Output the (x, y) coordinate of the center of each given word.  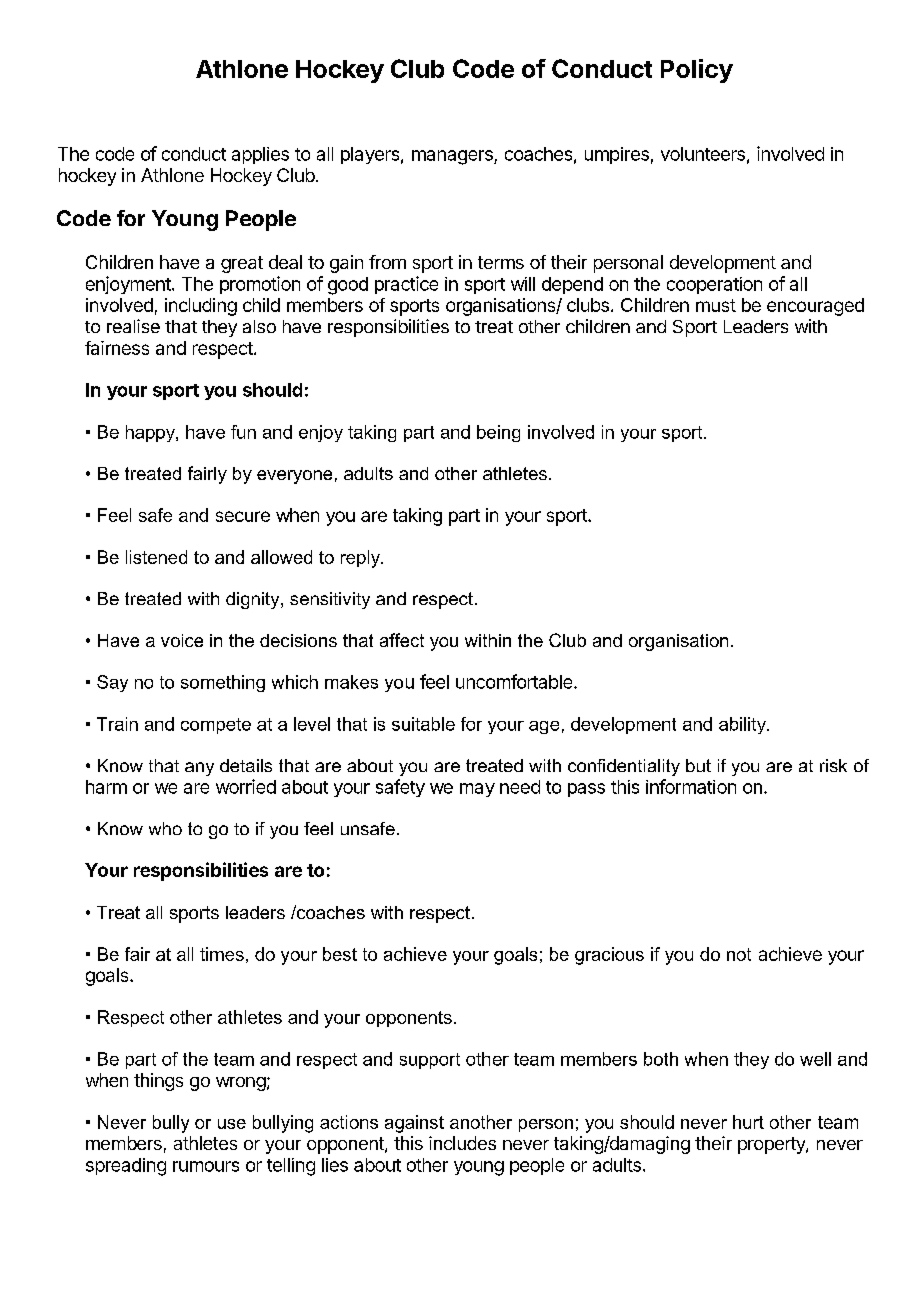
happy (151, 433)
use (232, 1124)
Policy (697, 71)
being (498, 433)
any (199, 769)
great (242, 264)
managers (453, 157)
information (691, 786)
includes (462, 1143)
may (477, 790)
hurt (748, 1122)
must (716, 305)
